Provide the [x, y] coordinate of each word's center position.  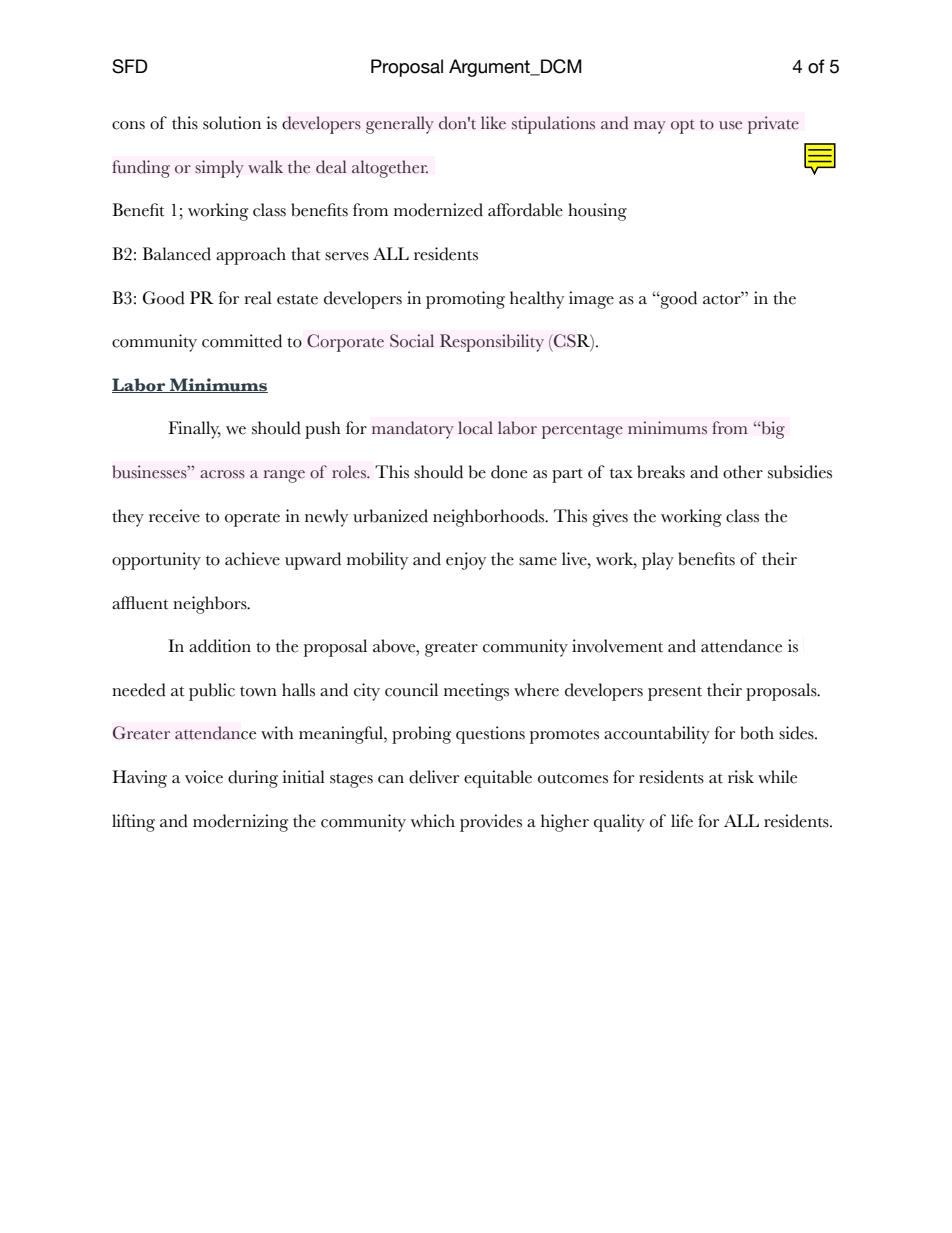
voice [204, 777]
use [730, 125]
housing [597, 212]
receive [174, 516]
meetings [476, 692]
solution [232, 123]
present [675, 693]
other [743, 472]
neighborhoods [490, 518]
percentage [582, 431]
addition [220, 646]
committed [242, 341]
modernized [438, 210]
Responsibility [492, 343]
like [493, 123]
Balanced [176, 254]
